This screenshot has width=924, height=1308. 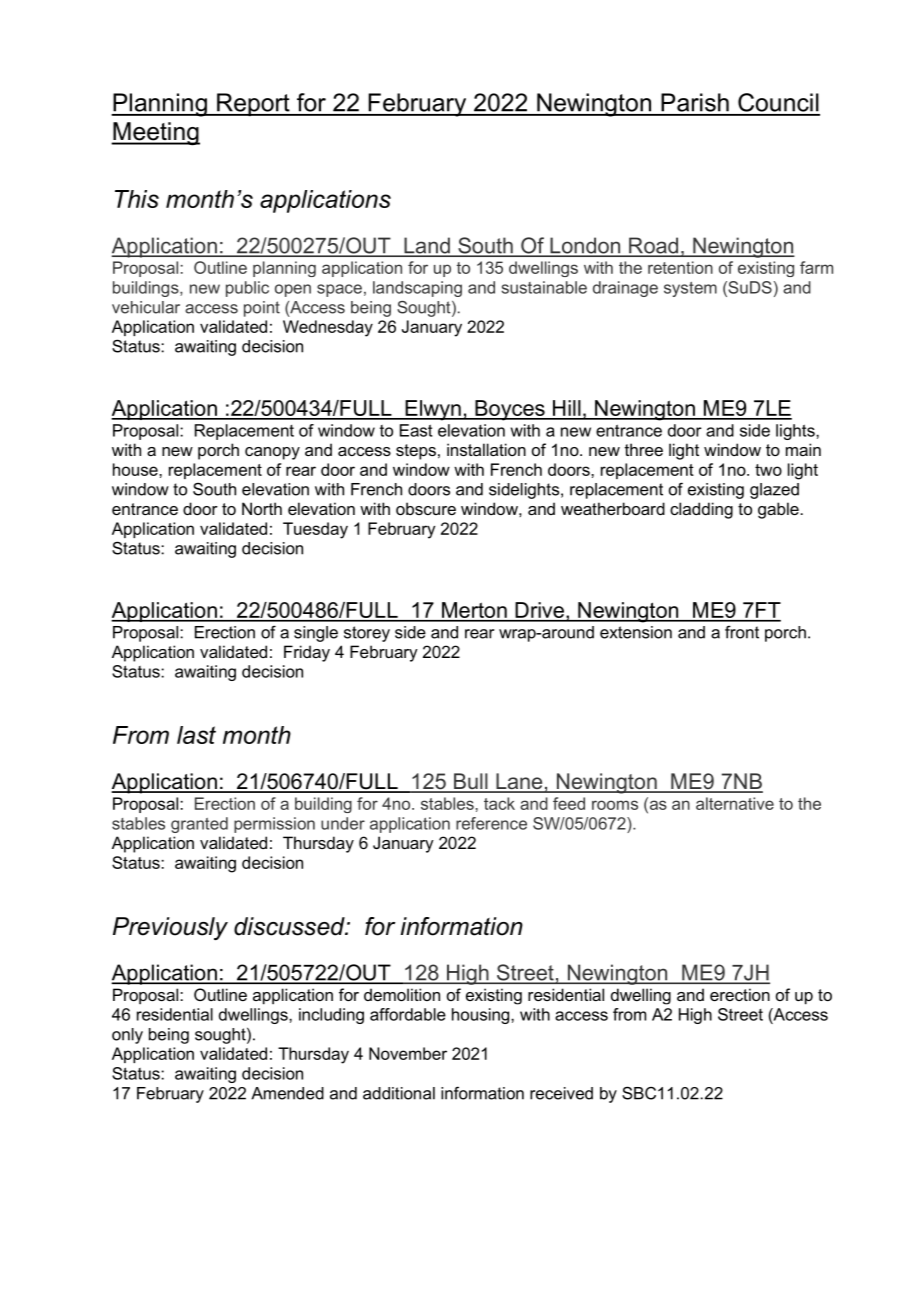 I want to click on Amended, so click(x=287, y=1093).
